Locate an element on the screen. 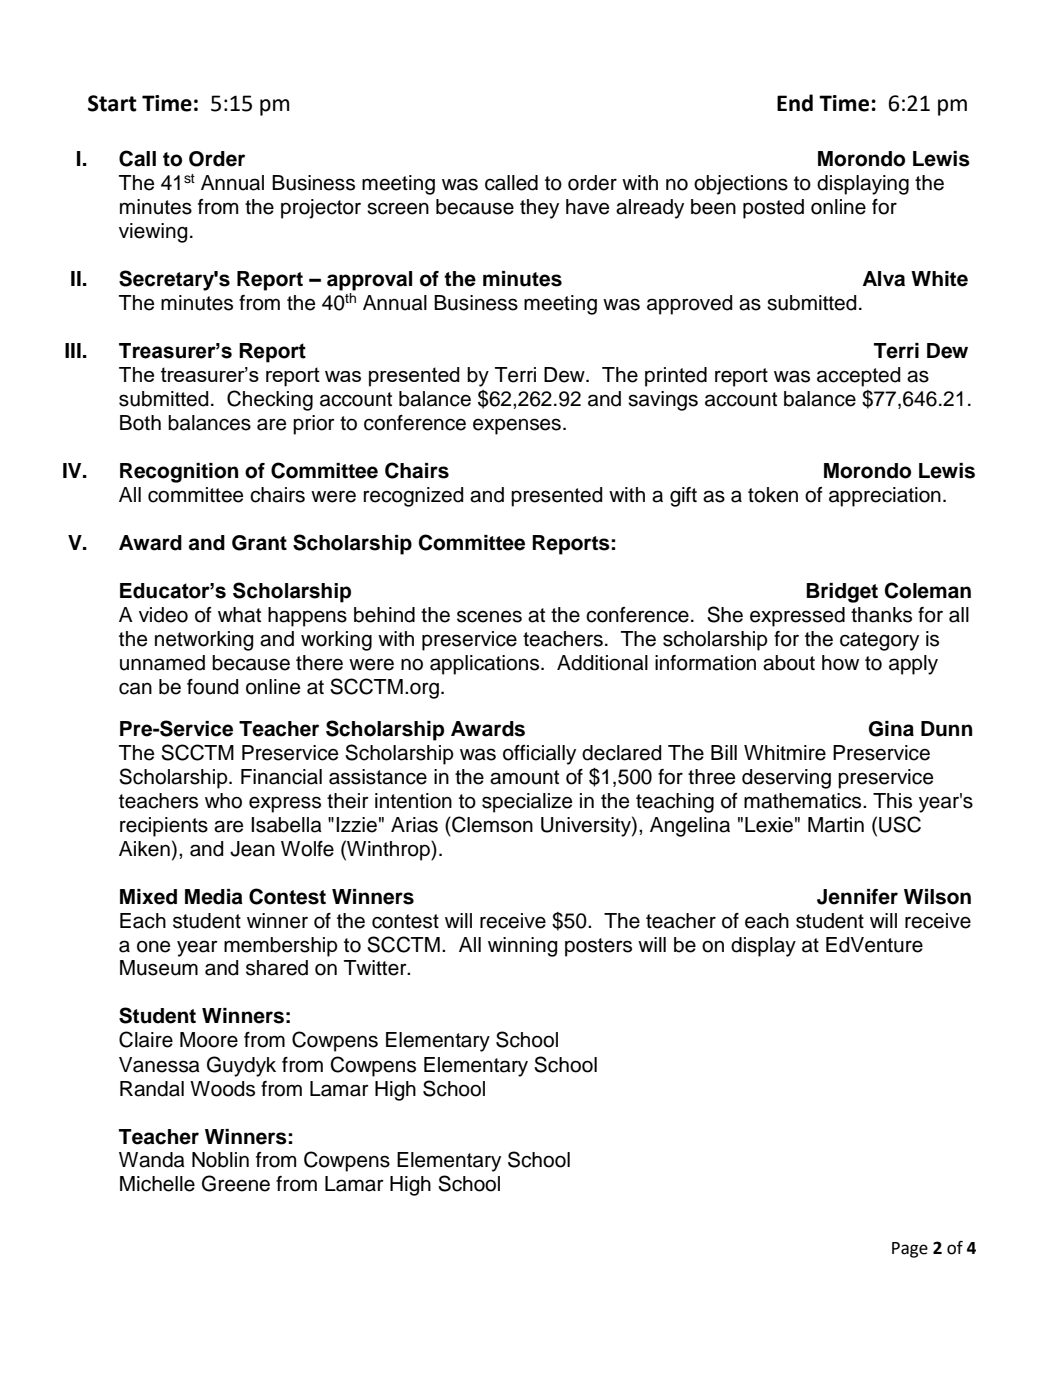 This screenshot has height=1377, width=1064. how is located at coordinates (840, 663).
